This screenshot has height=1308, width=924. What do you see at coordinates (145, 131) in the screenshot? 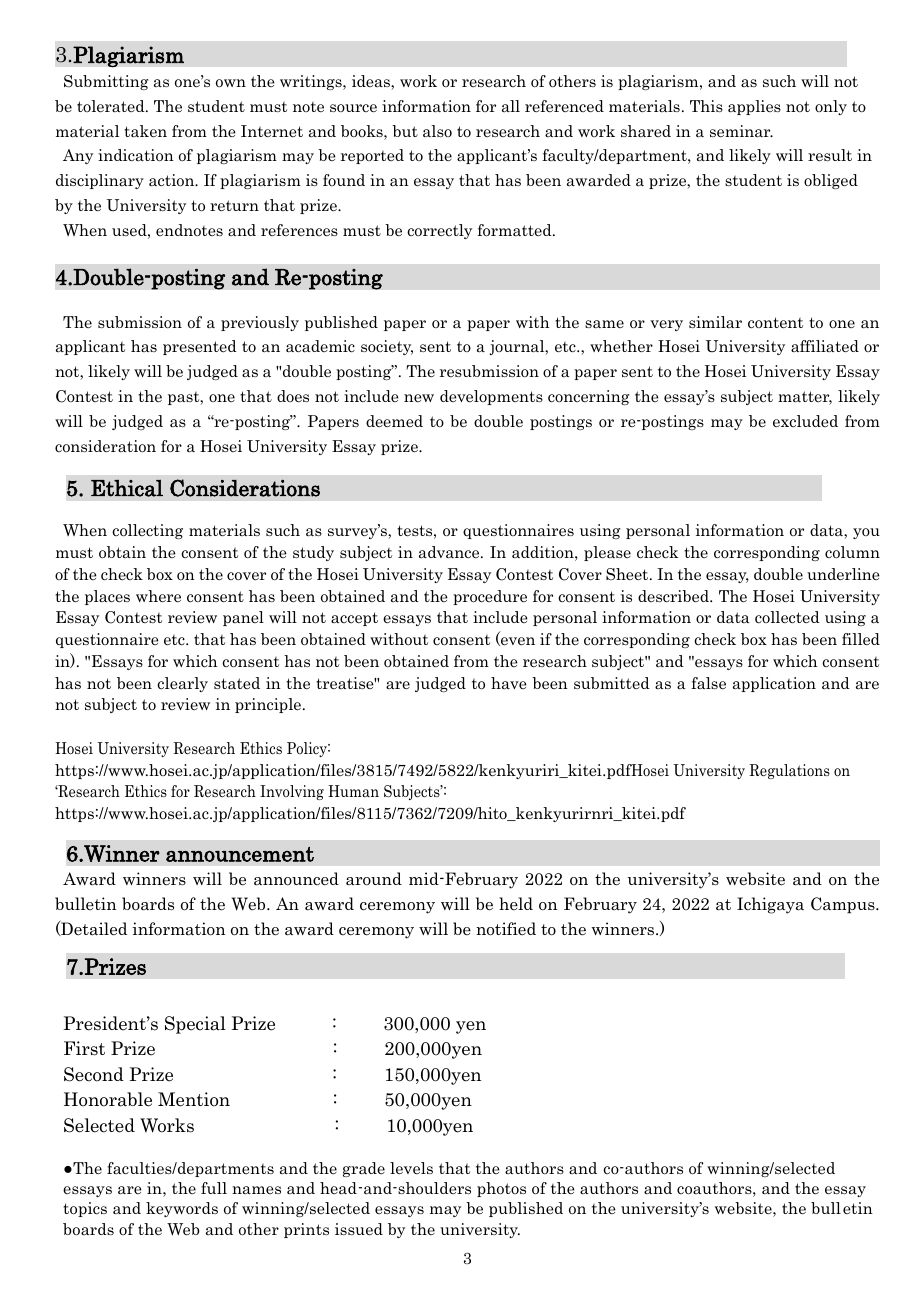
I see `taken` at bounding box center [145, 131].
